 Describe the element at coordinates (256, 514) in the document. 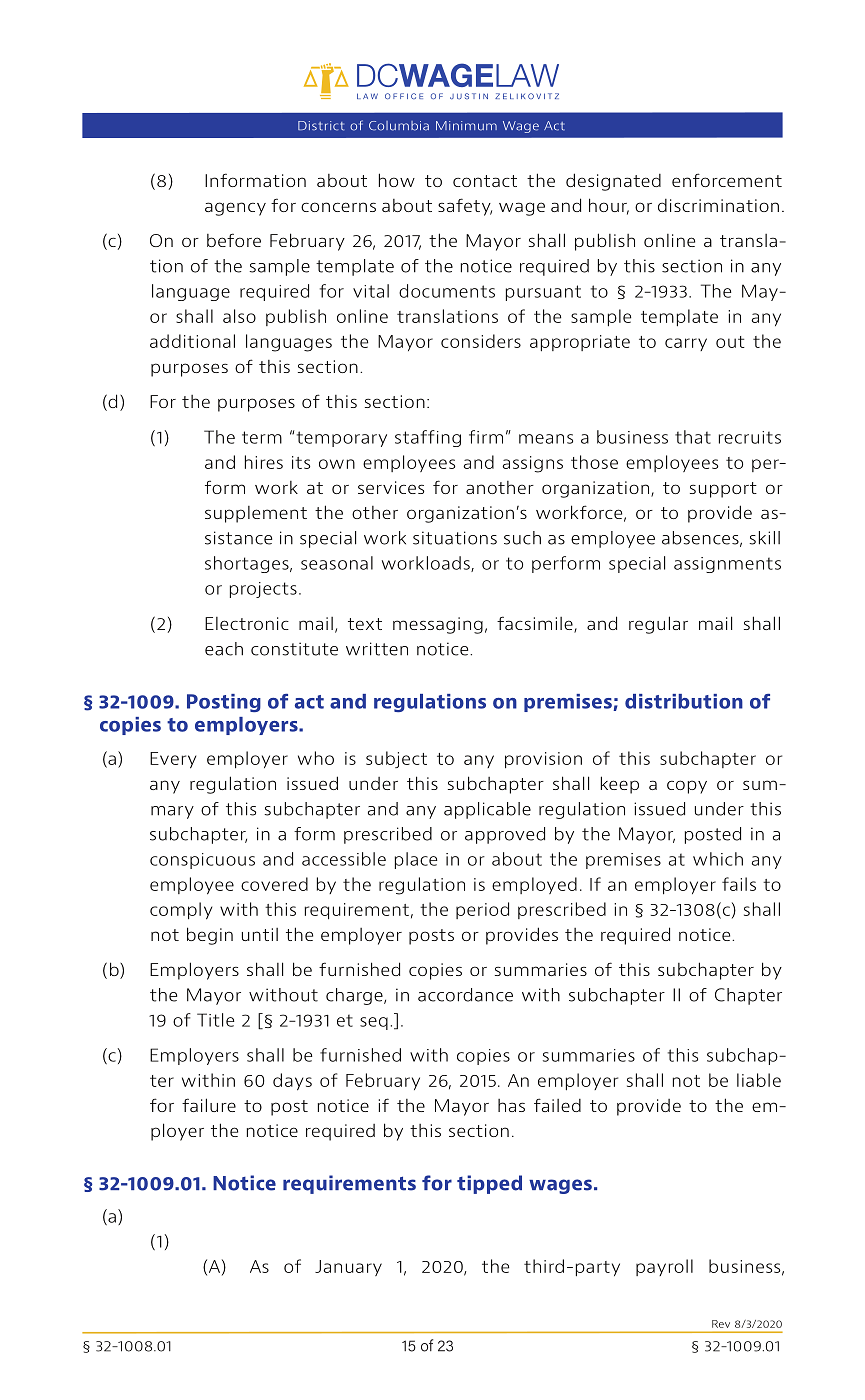

I see `supplement` at that location.
